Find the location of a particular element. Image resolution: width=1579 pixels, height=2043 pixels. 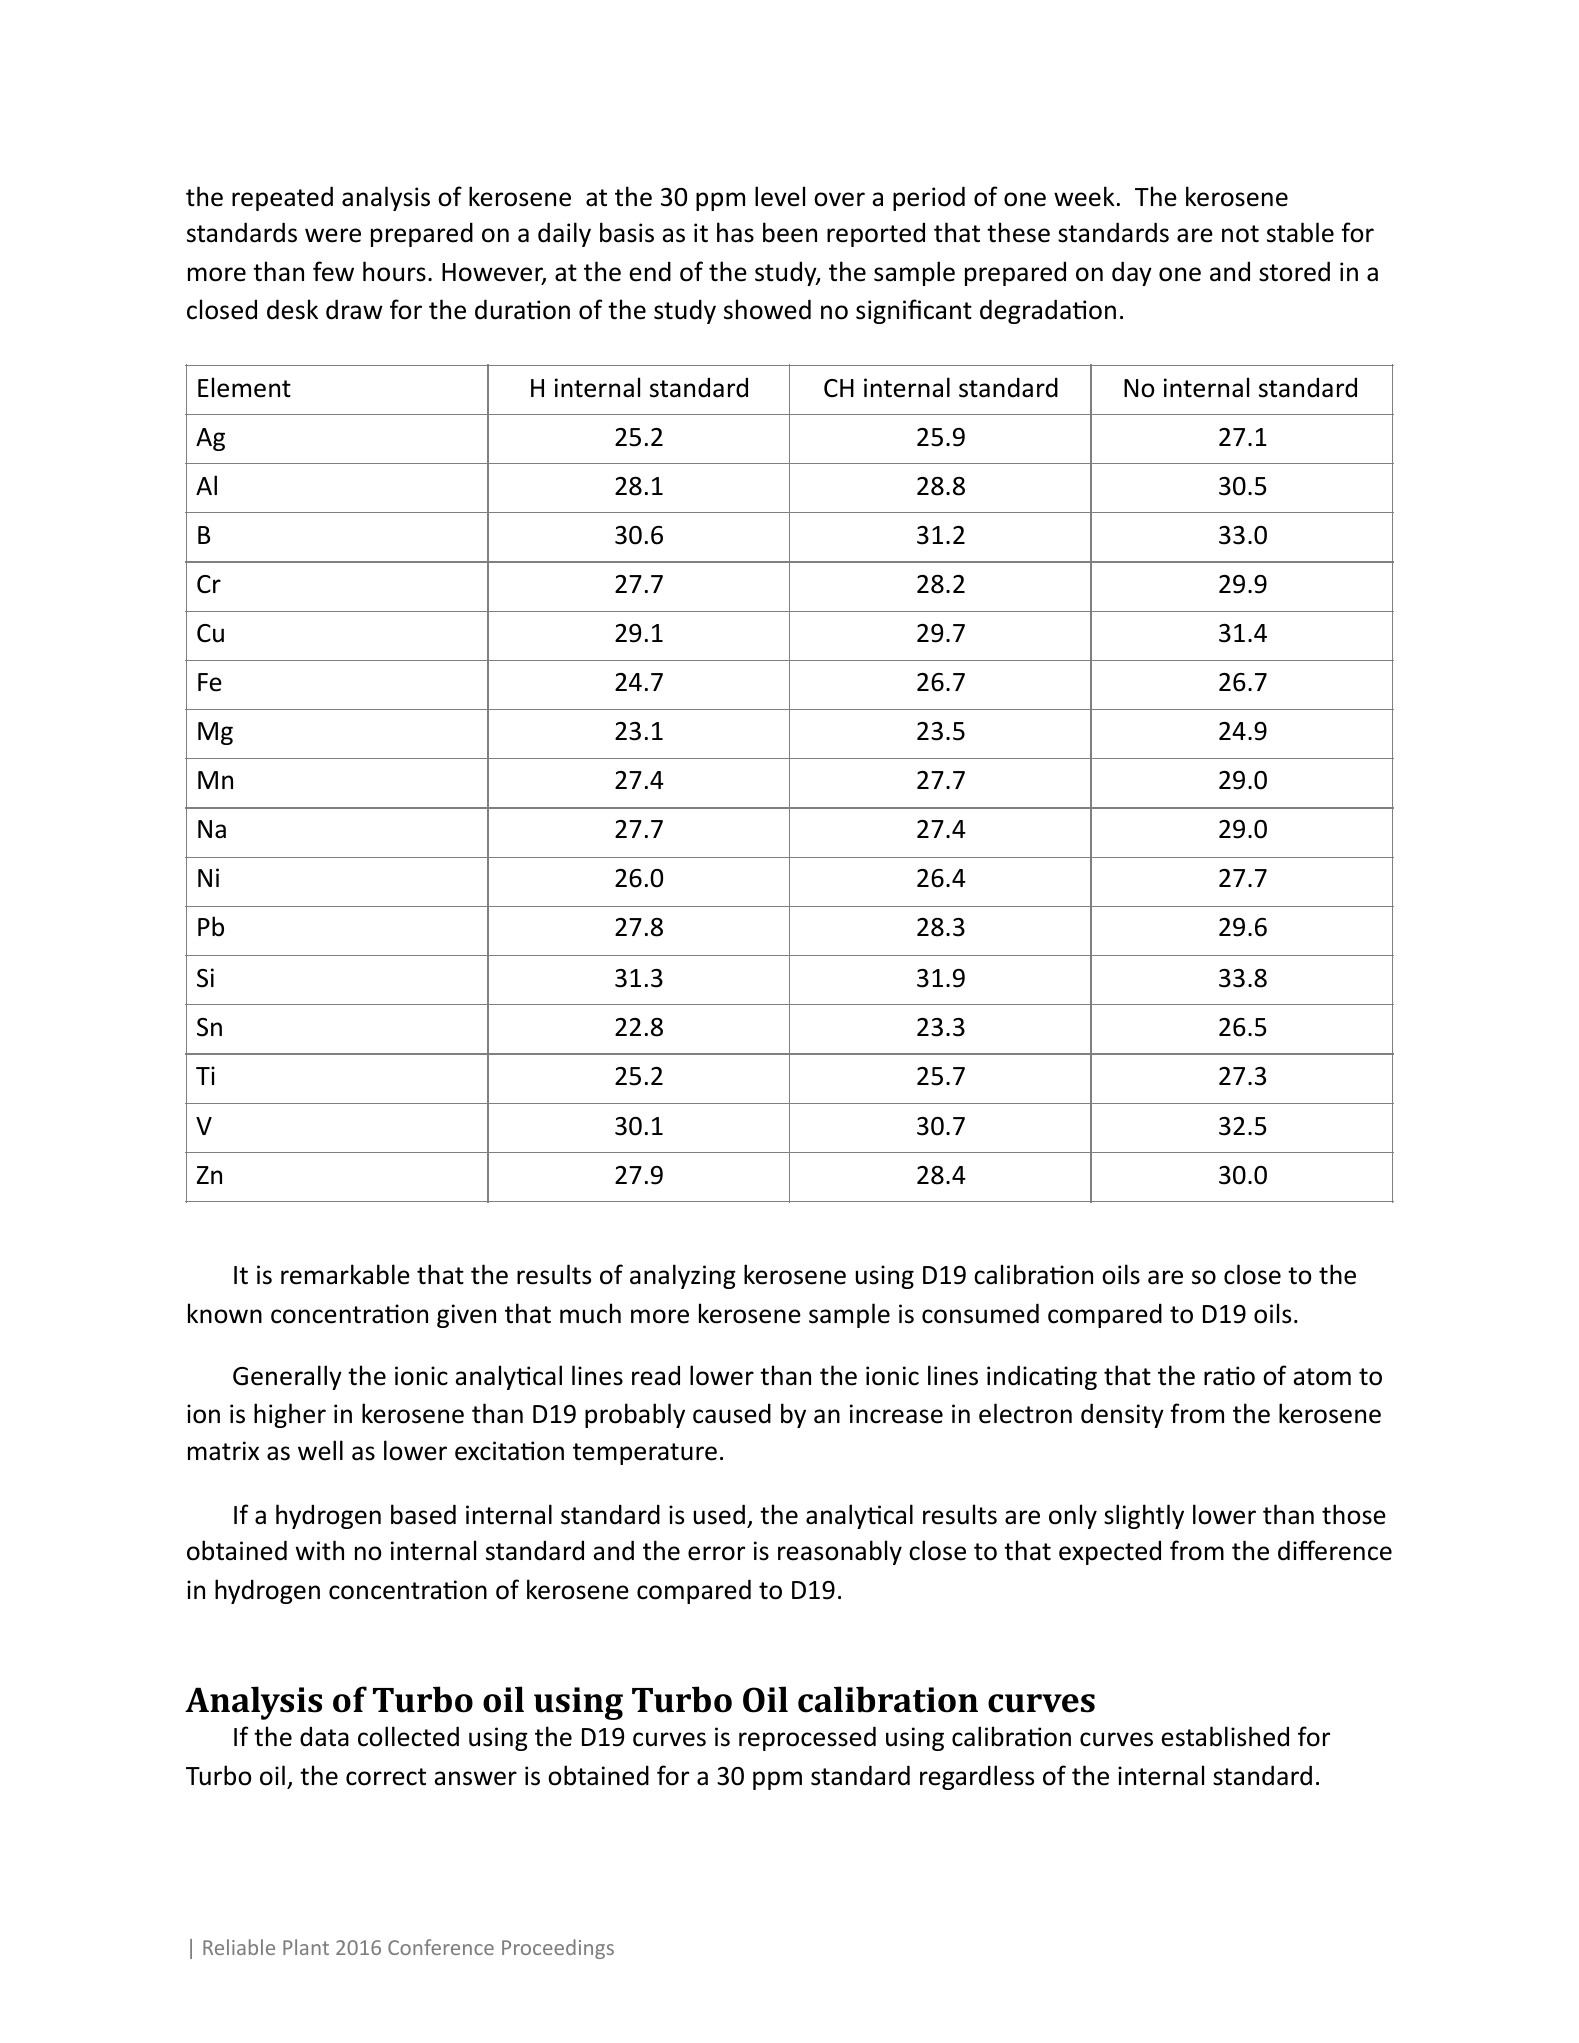

Proceedings is located at coordinates (558, 1949).
